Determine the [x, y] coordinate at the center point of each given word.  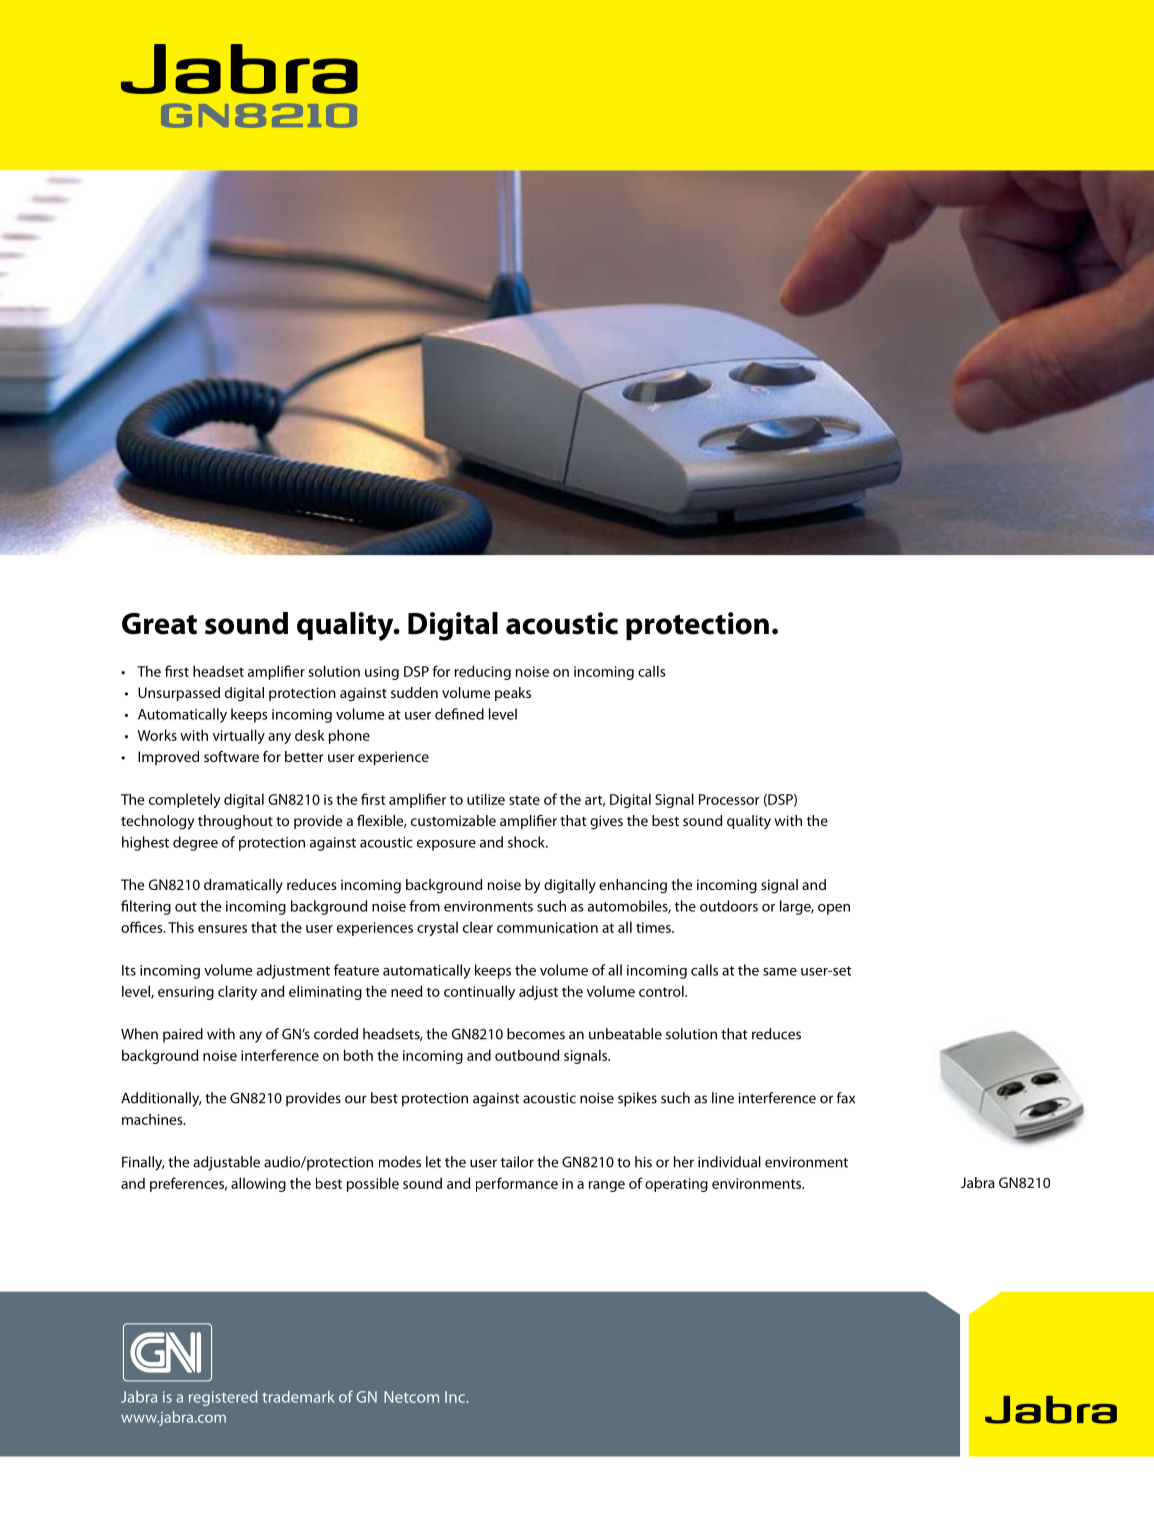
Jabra [978, 1182]
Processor [729, 799]
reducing [483, 672]
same [780, 972]
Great [159, 624]
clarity [237, 992]
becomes [536, 1034]
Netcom [411, 1397]
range [607, 1186]
